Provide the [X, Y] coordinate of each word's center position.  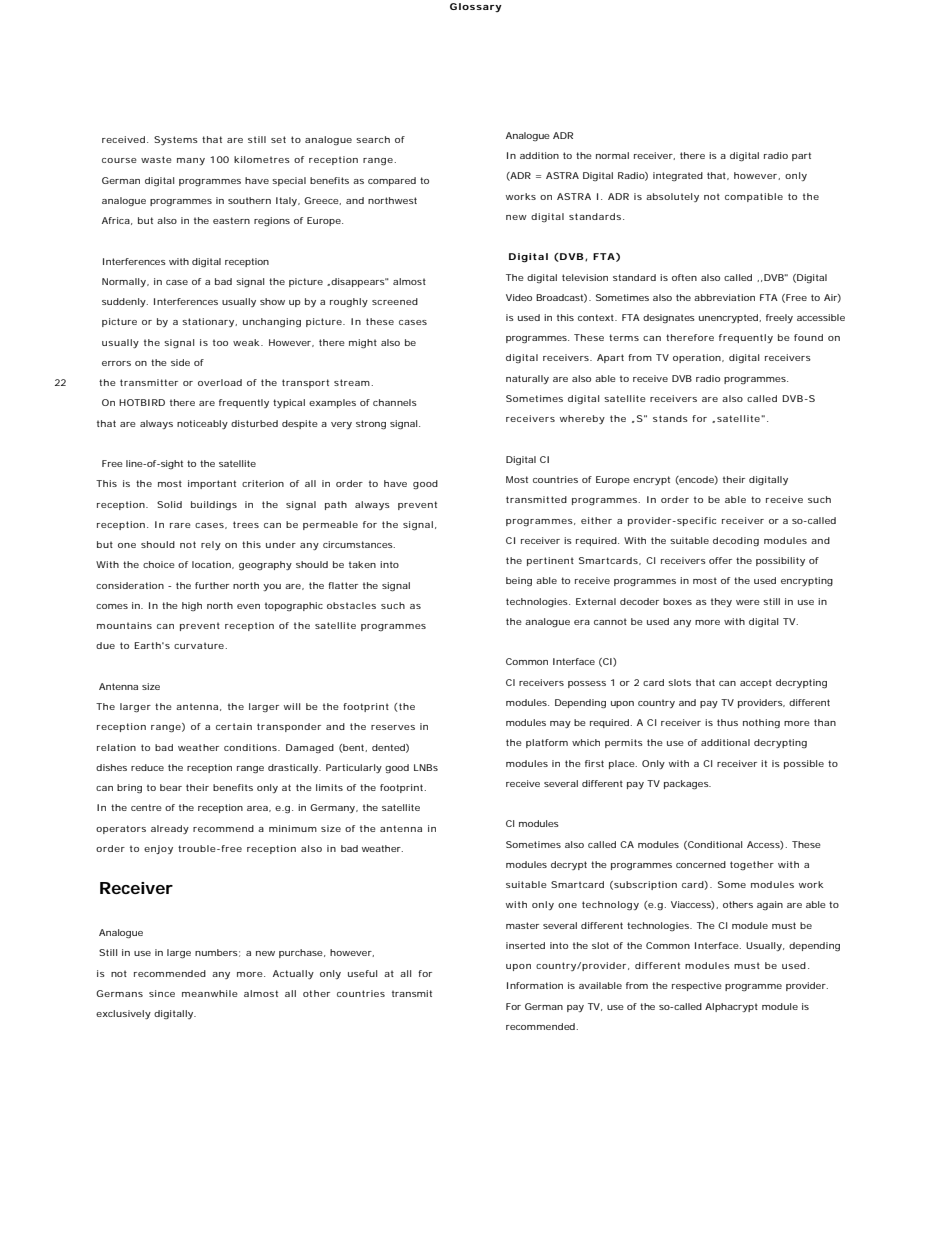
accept [756, 683]
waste [156, 159]
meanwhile [210, 993]
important [212, 484]
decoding [736, 541]
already [170, 829]
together [752, 866]
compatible [754, 197]
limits [329, 787]
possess [587, 684]
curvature [200, 645]
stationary [209, 322]
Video [519, 297]
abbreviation [724, 297]
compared [392, 181]
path [336, 505]
